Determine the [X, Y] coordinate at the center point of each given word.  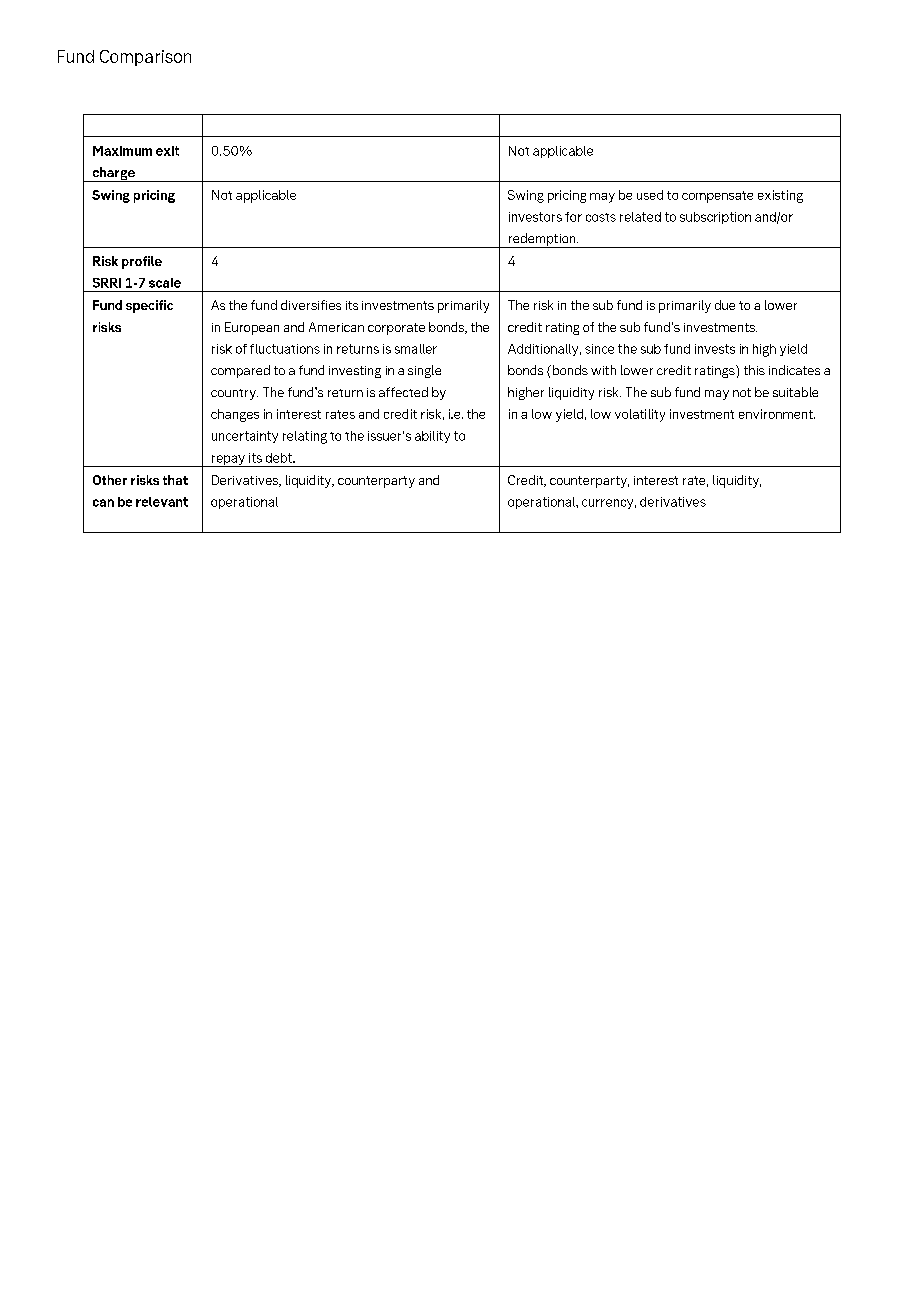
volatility [640, 415]
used [650, 195]
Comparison [145, 58]
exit [167, 151]
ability [432, 437]
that [175, 480]
